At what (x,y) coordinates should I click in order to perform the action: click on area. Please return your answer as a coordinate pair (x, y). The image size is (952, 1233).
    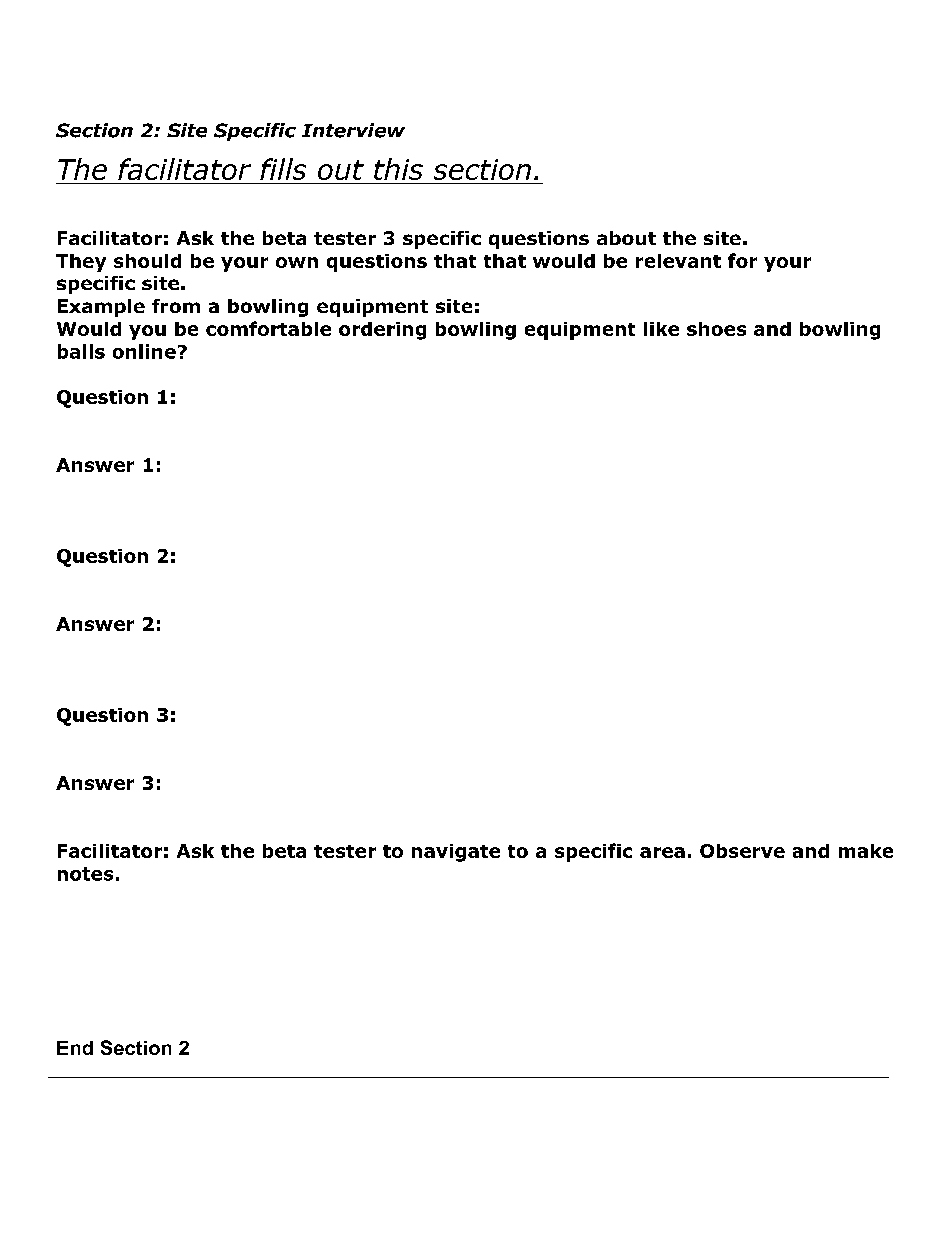
    Looking at the image, I should click on (662, 852).
